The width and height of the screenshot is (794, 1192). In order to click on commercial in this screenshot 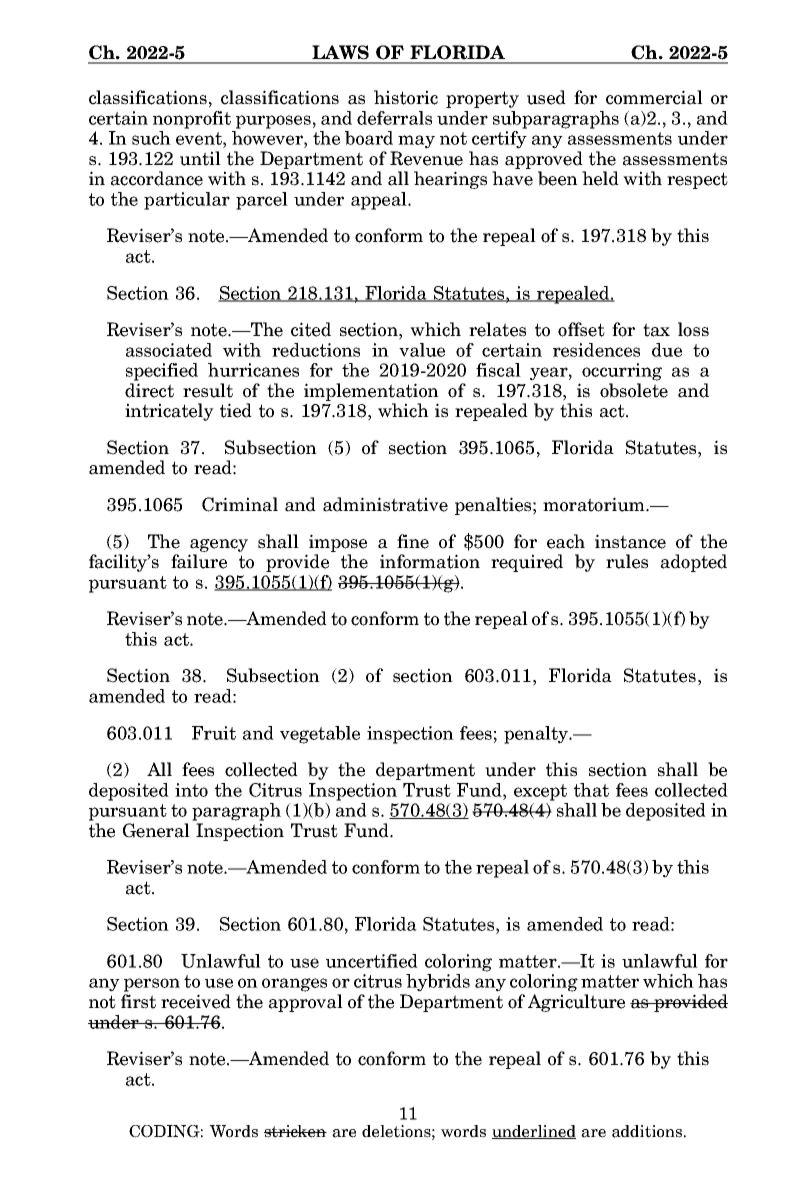, I will do `click(654, 97)`.
